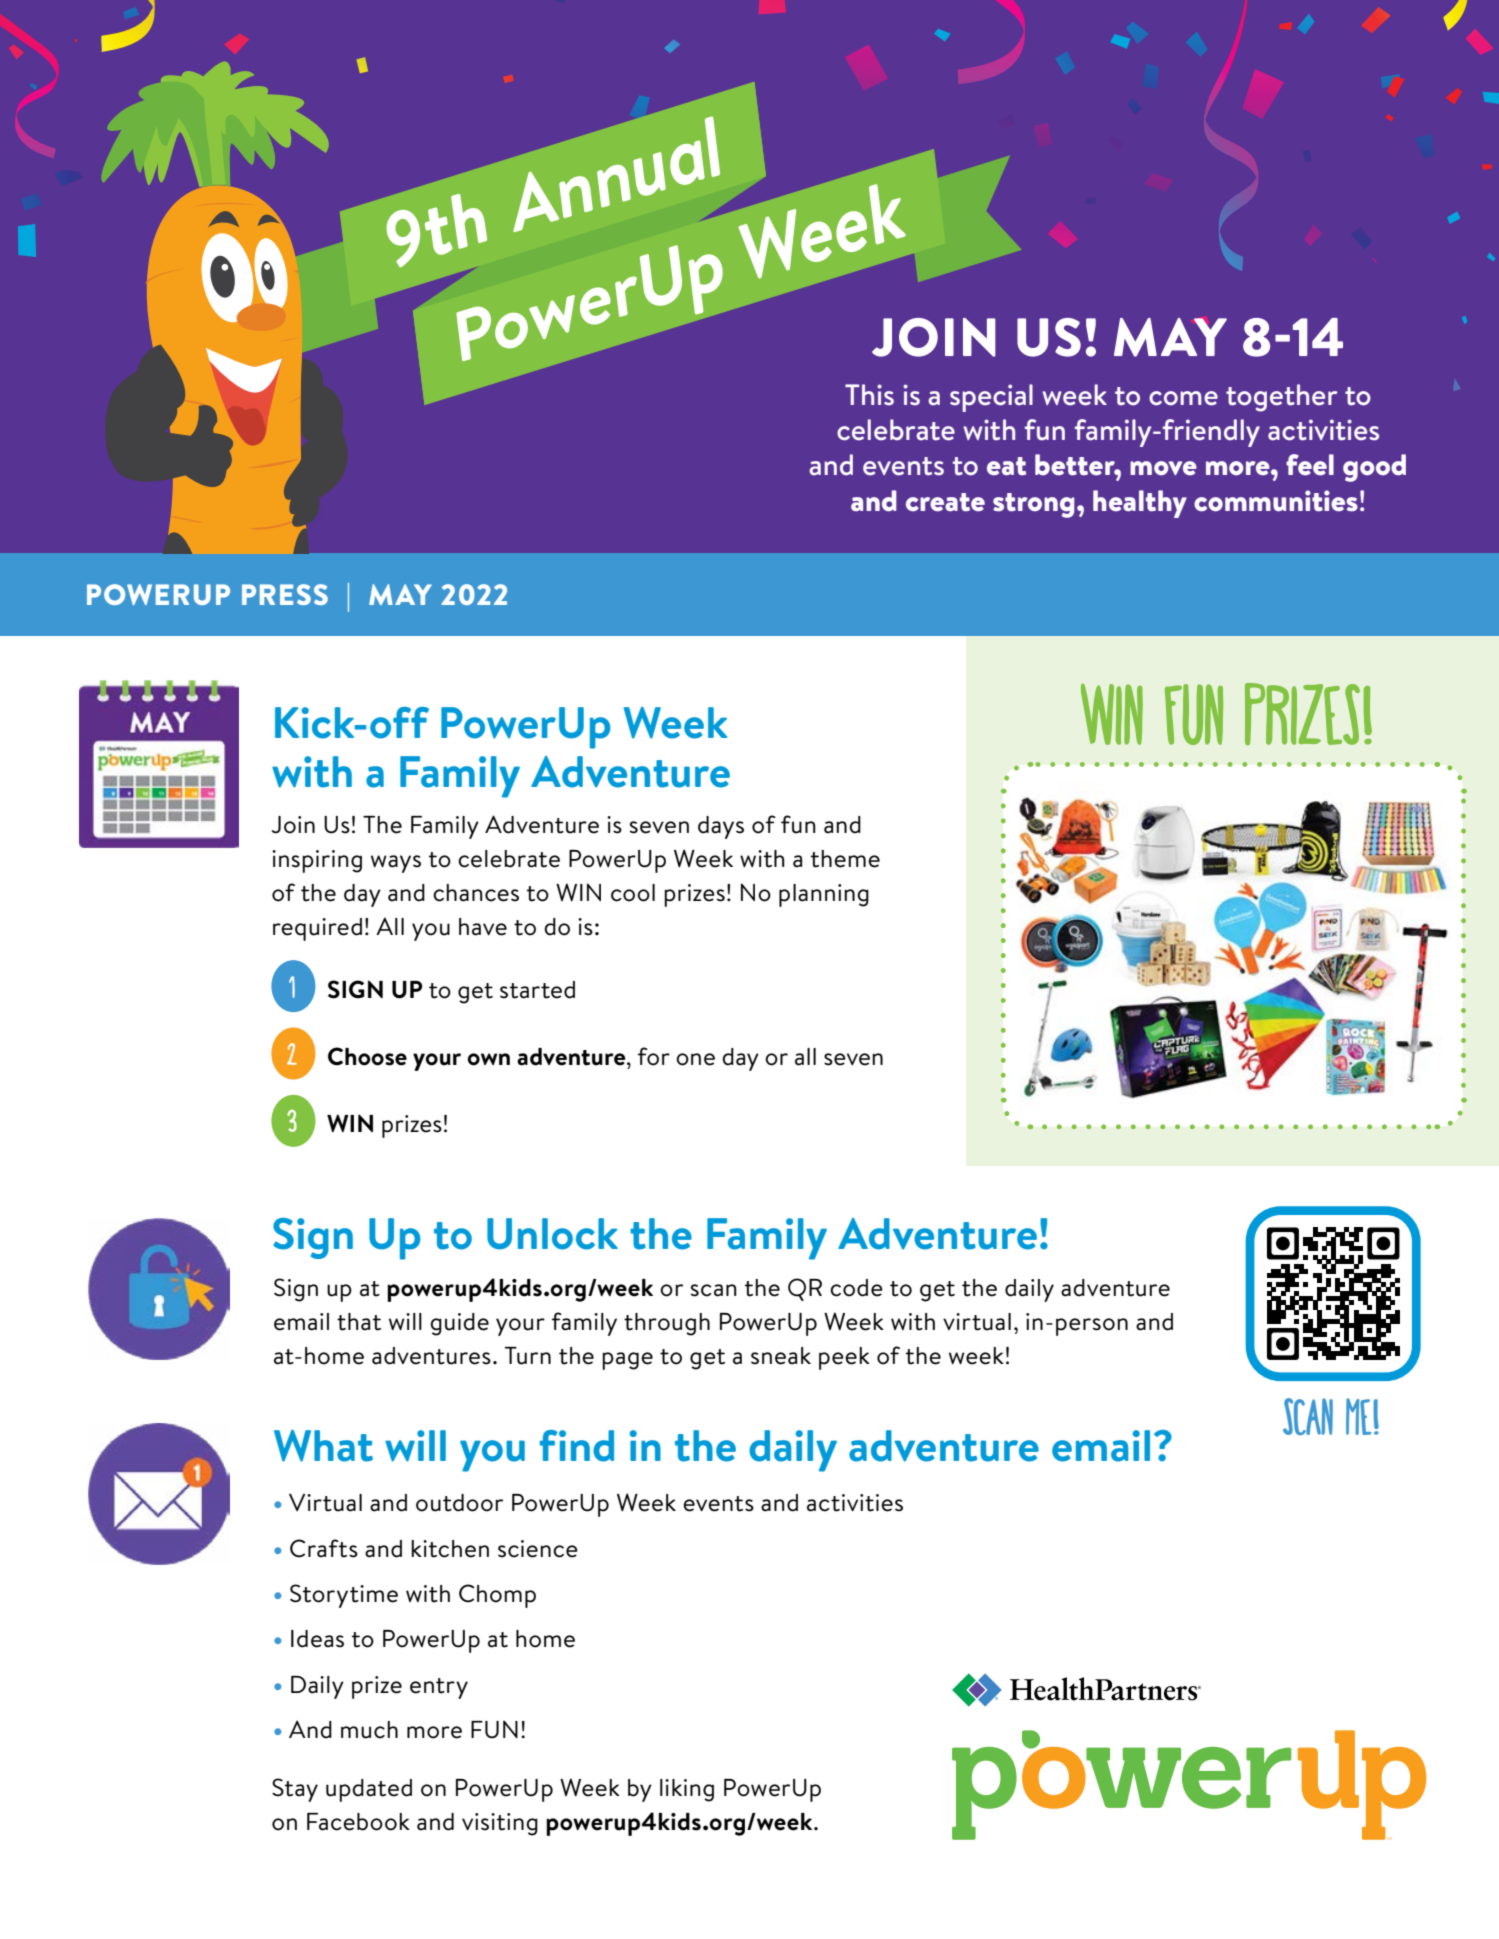  What do you see at coordinates (845, 859) in the screenshot?
I see `theme` at bounding box center [845, 859].
